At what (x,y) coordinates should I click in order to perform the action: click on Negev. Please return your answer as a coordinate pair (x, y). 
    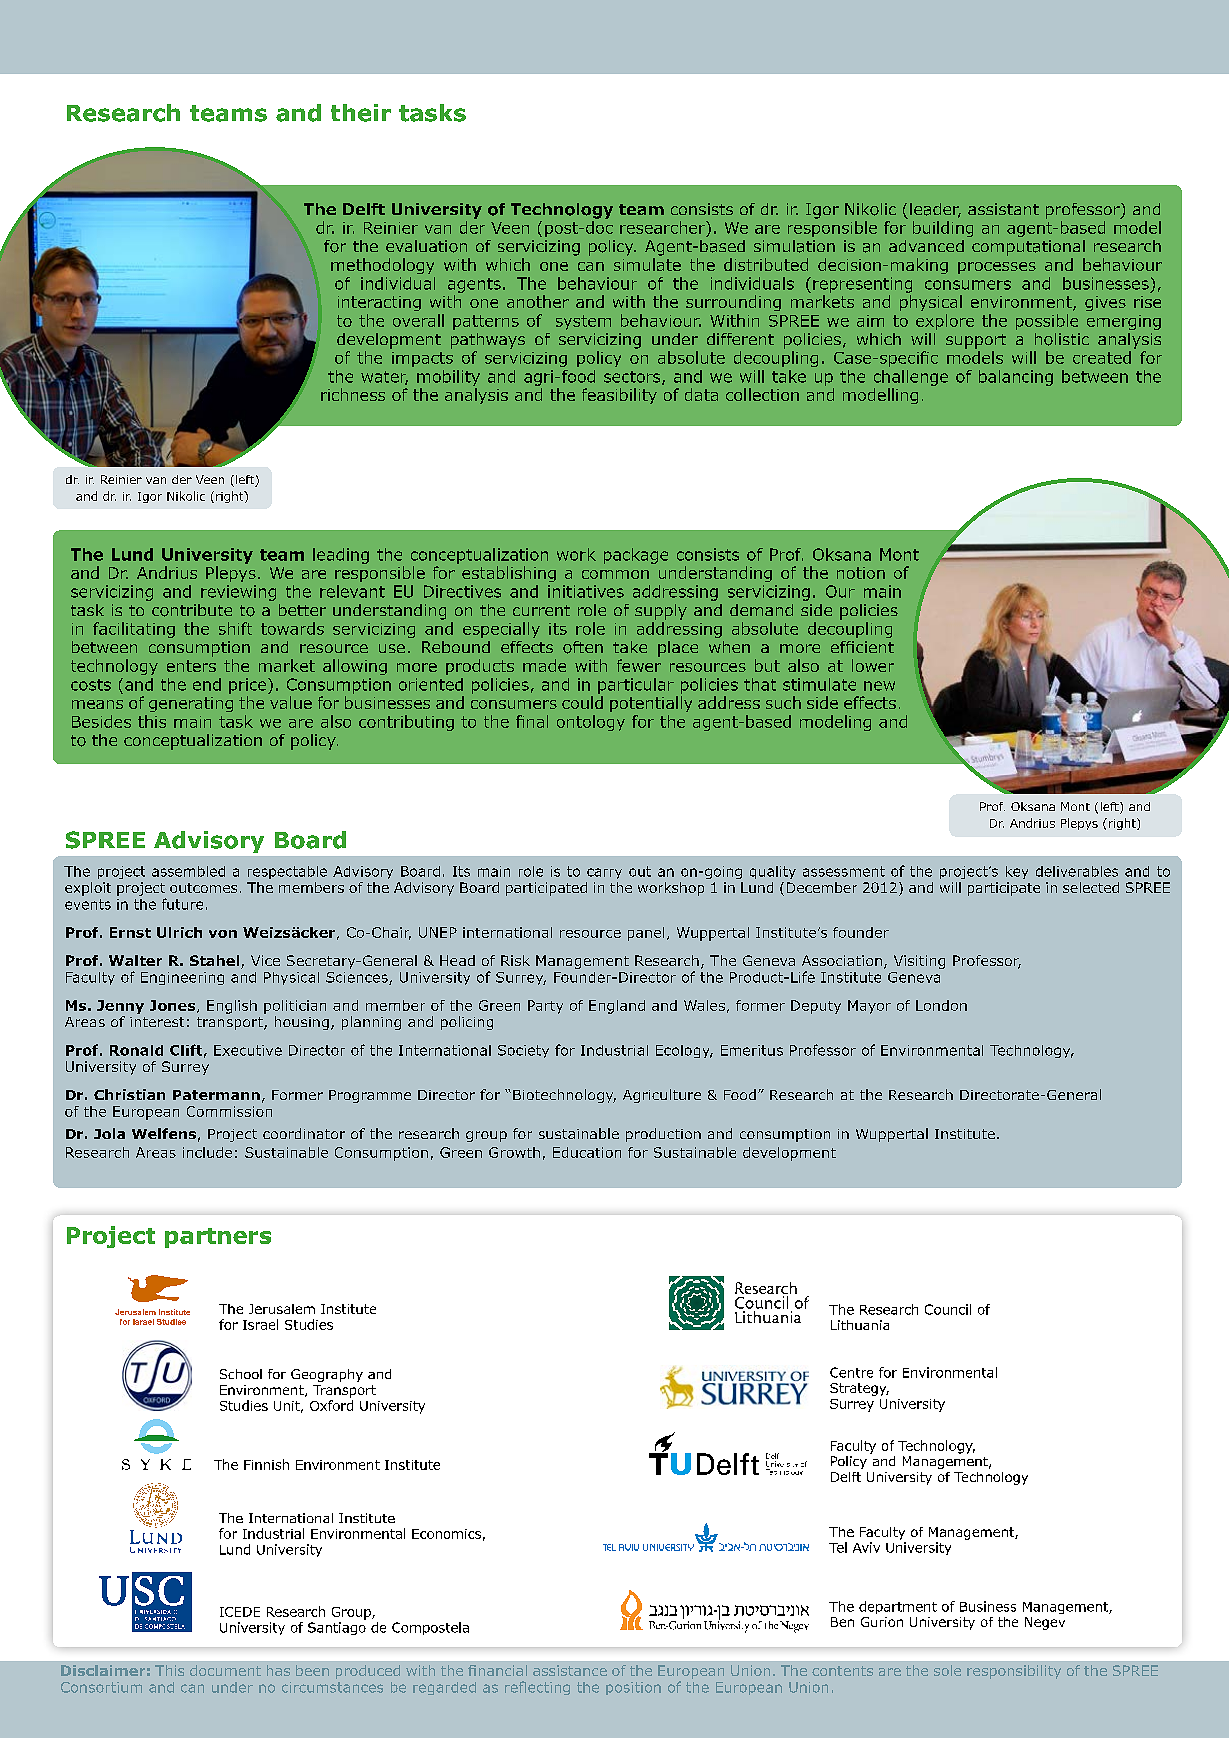
    Looking at the image, I should click on (1045, 1623).
